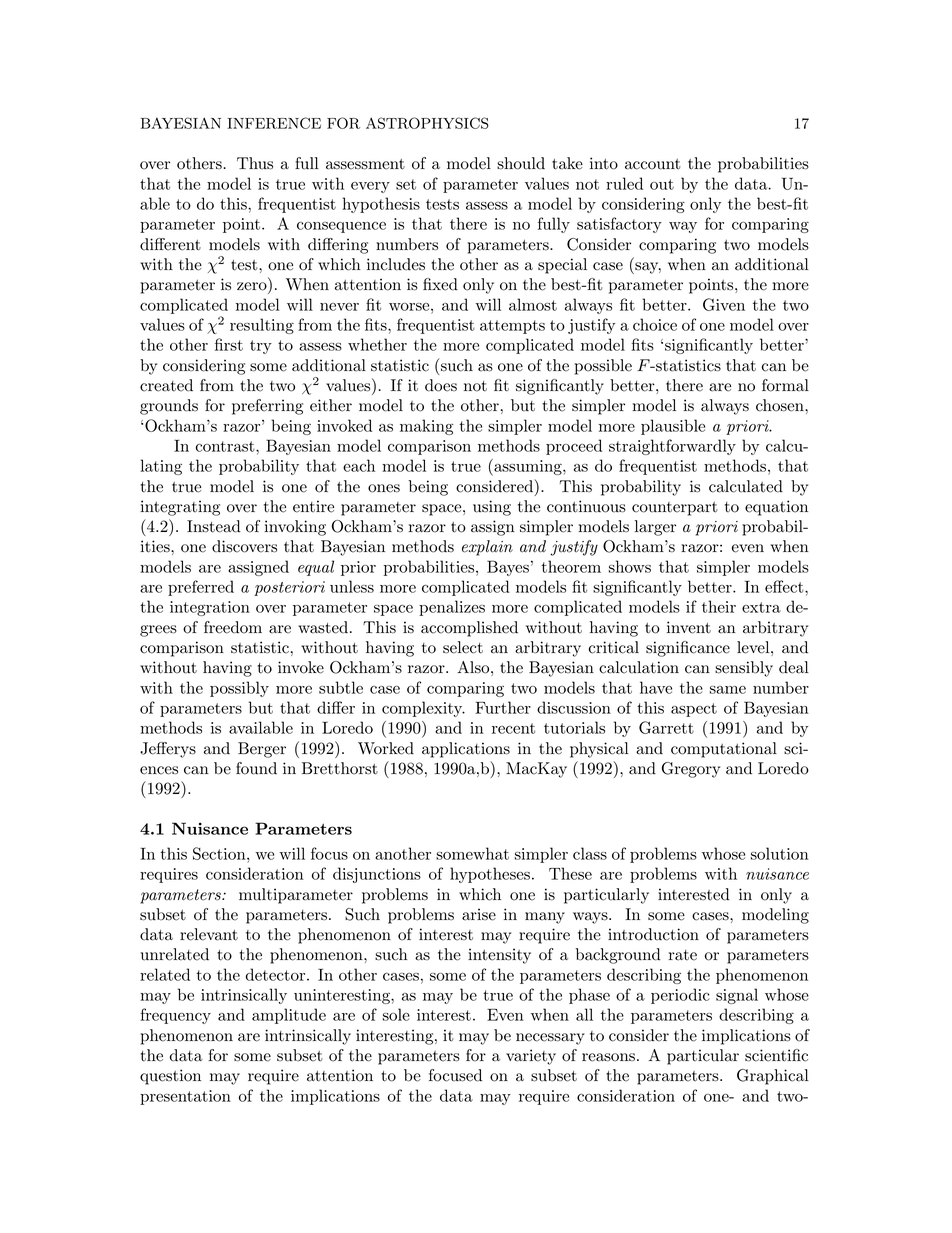 The height and width of the image is (1233, 952). What do you see at coordinates (185, 1097) in the image?
I see `presentation` at bounding box center [185, 1097].
